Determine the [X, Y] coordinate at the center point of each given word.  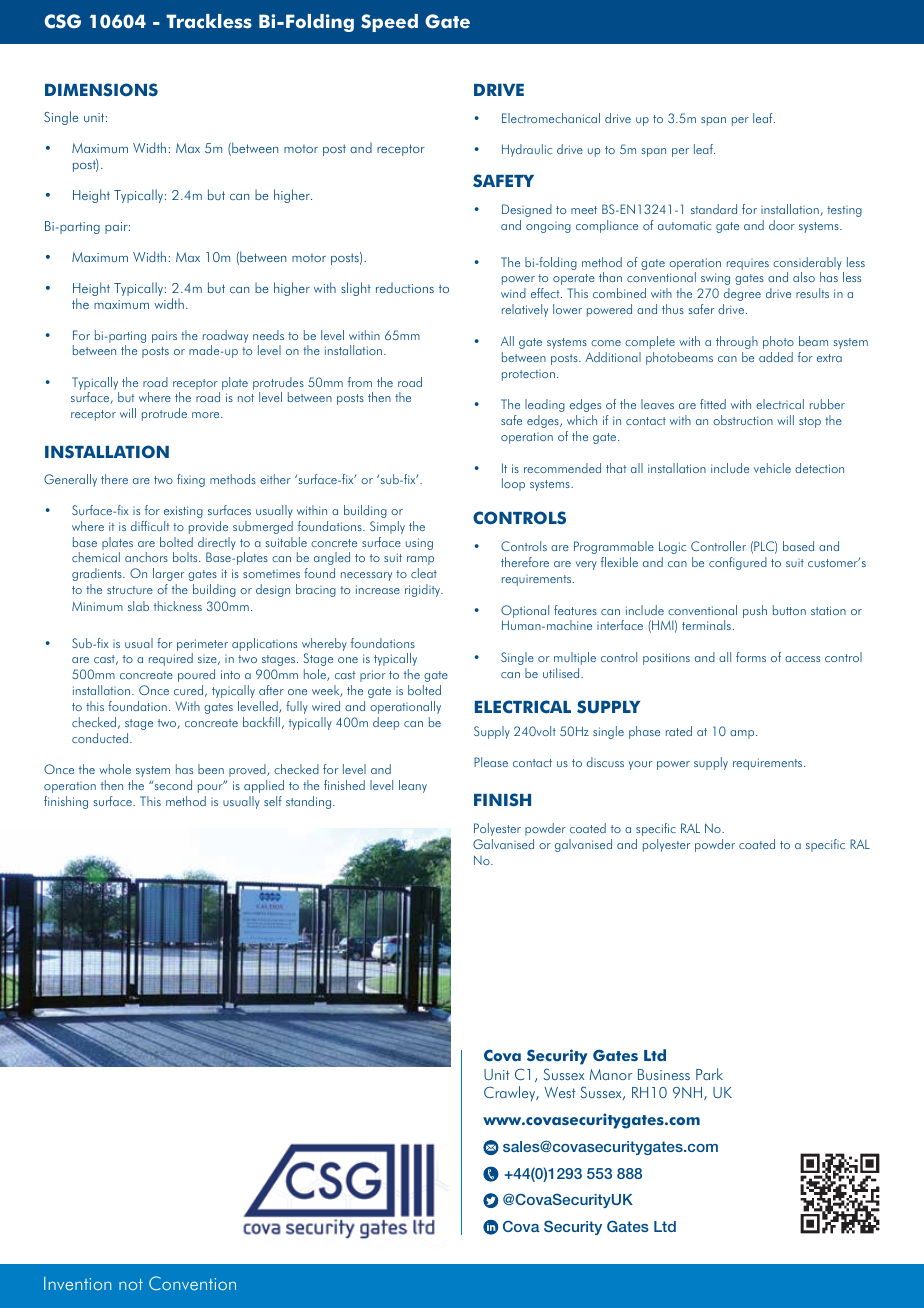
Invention [77, 1283]
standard [714, 209]
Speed [389, 23]
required [171, 659]
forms [751, 657]
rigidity [423, 590]
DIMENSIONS [101, 90]
